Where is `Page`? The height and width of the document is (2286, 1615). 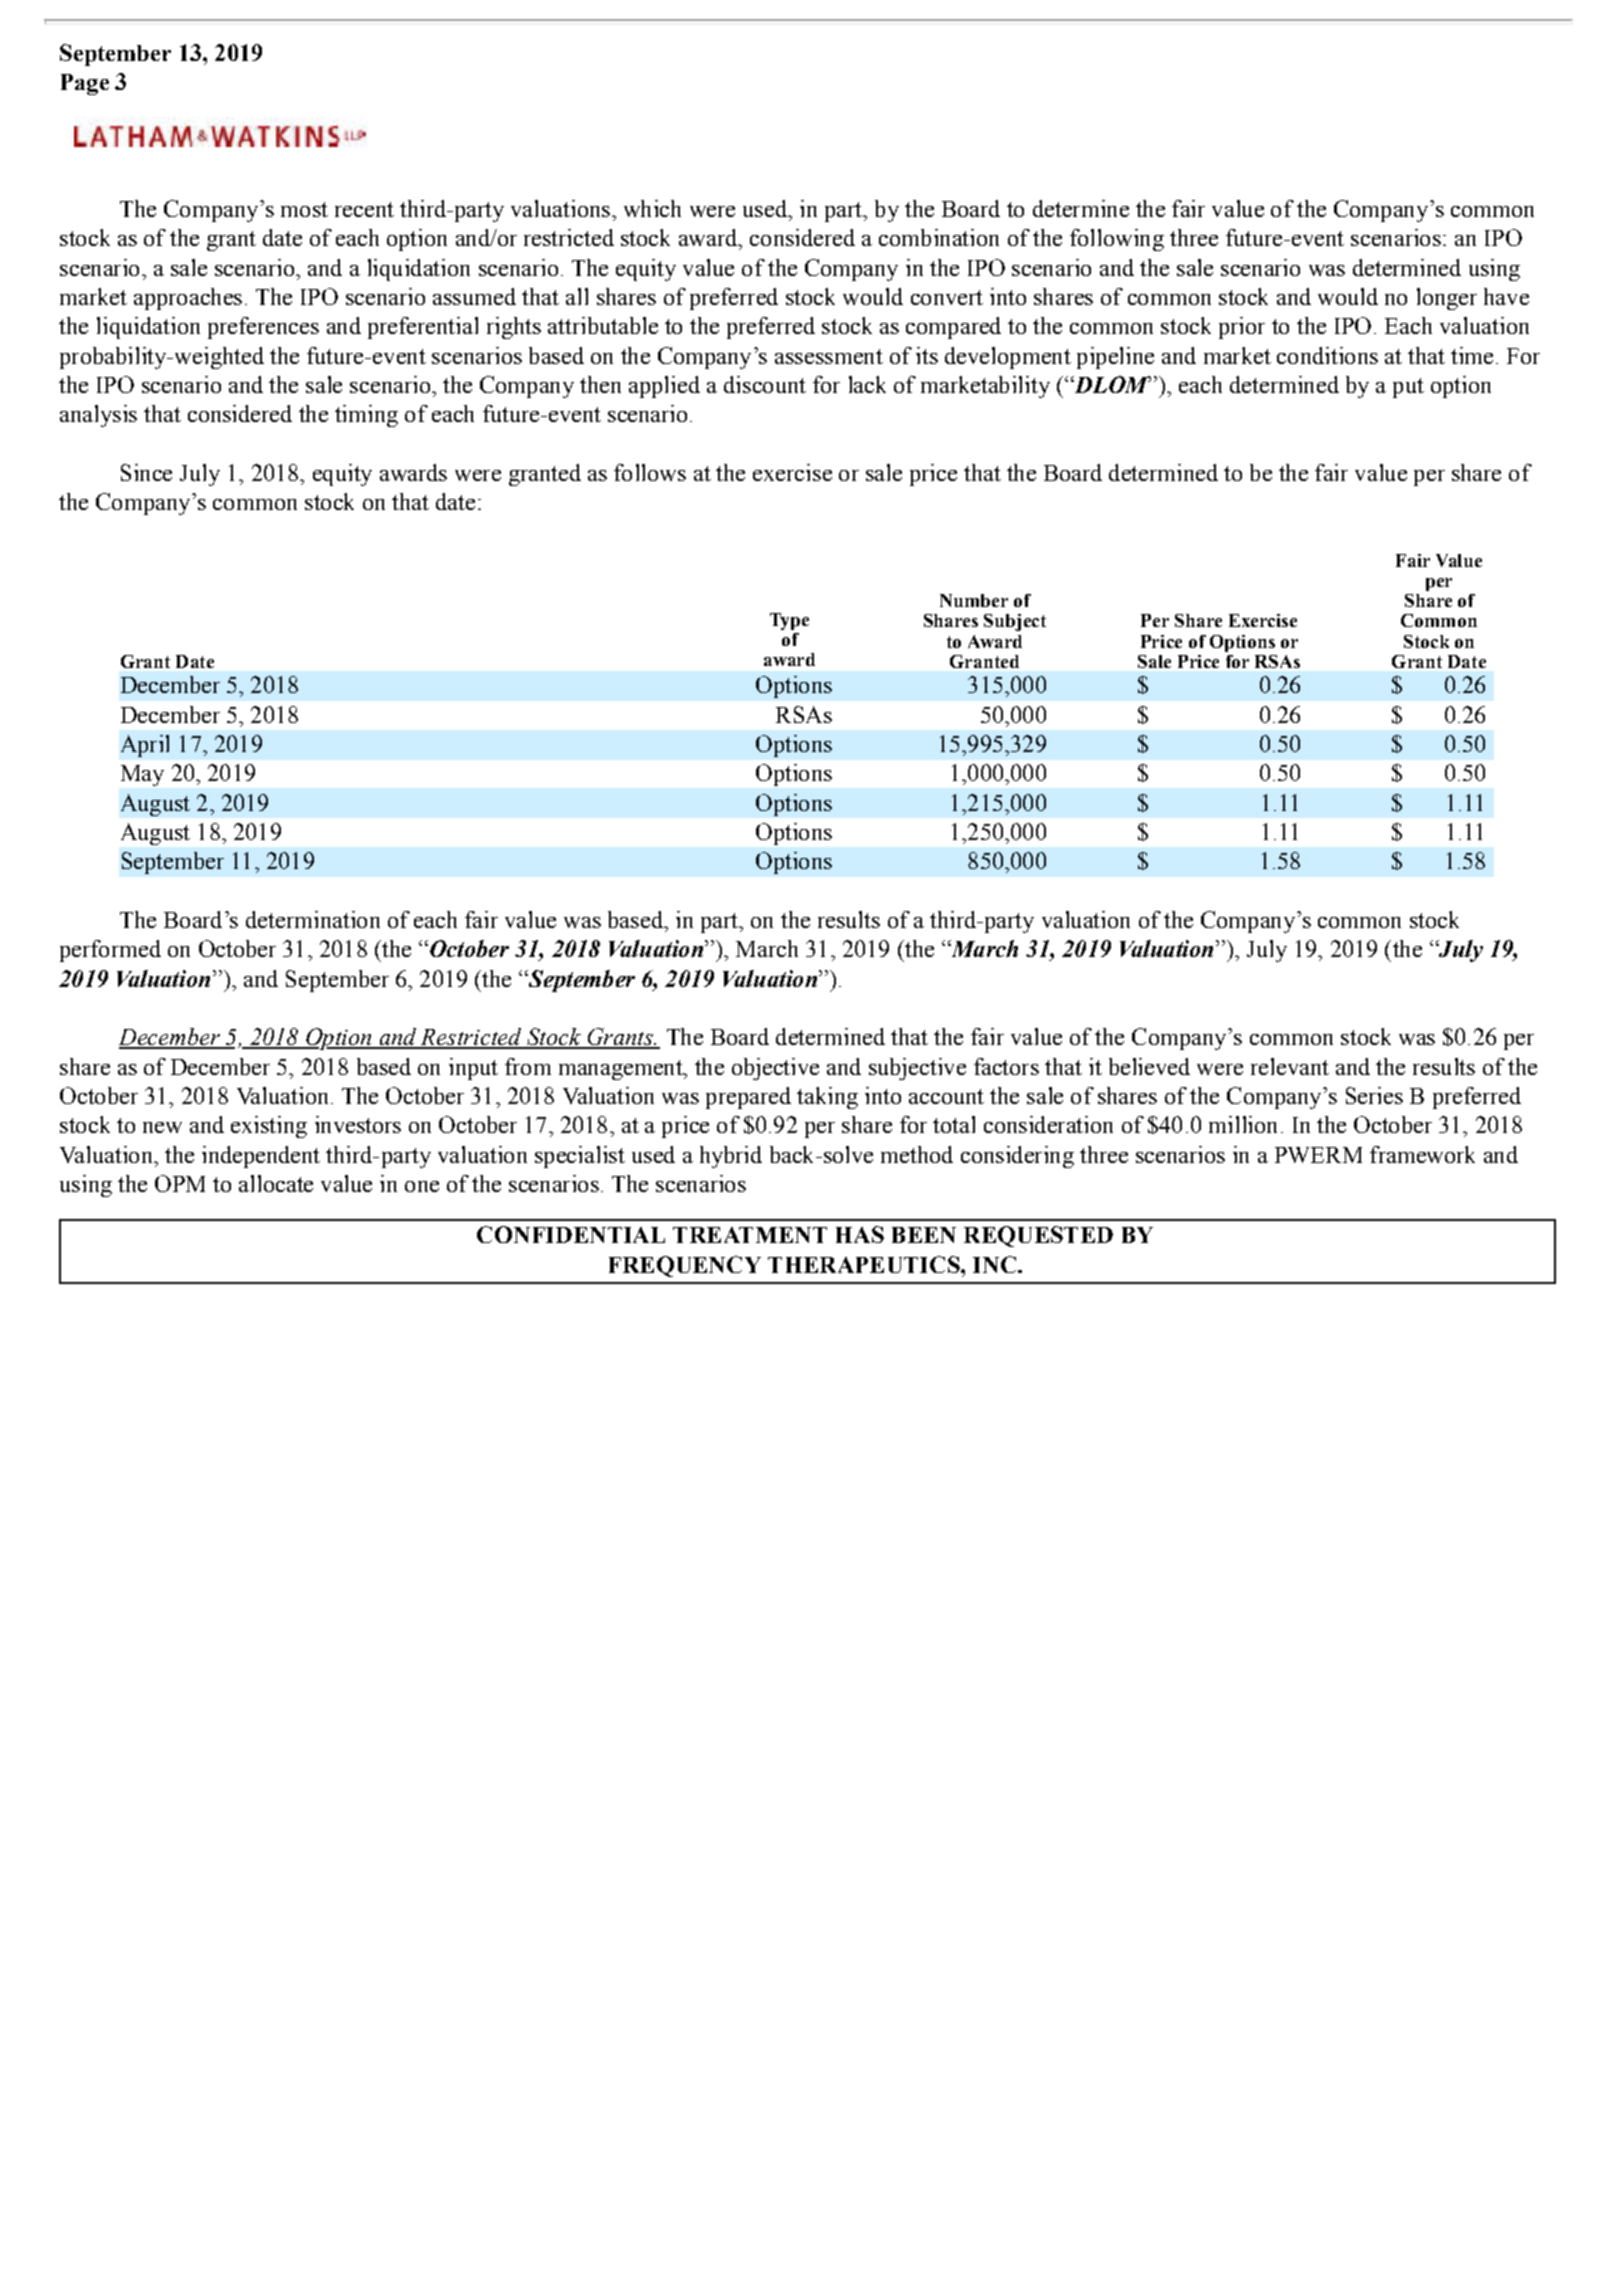
Page is located at coordinates (85, 84).
